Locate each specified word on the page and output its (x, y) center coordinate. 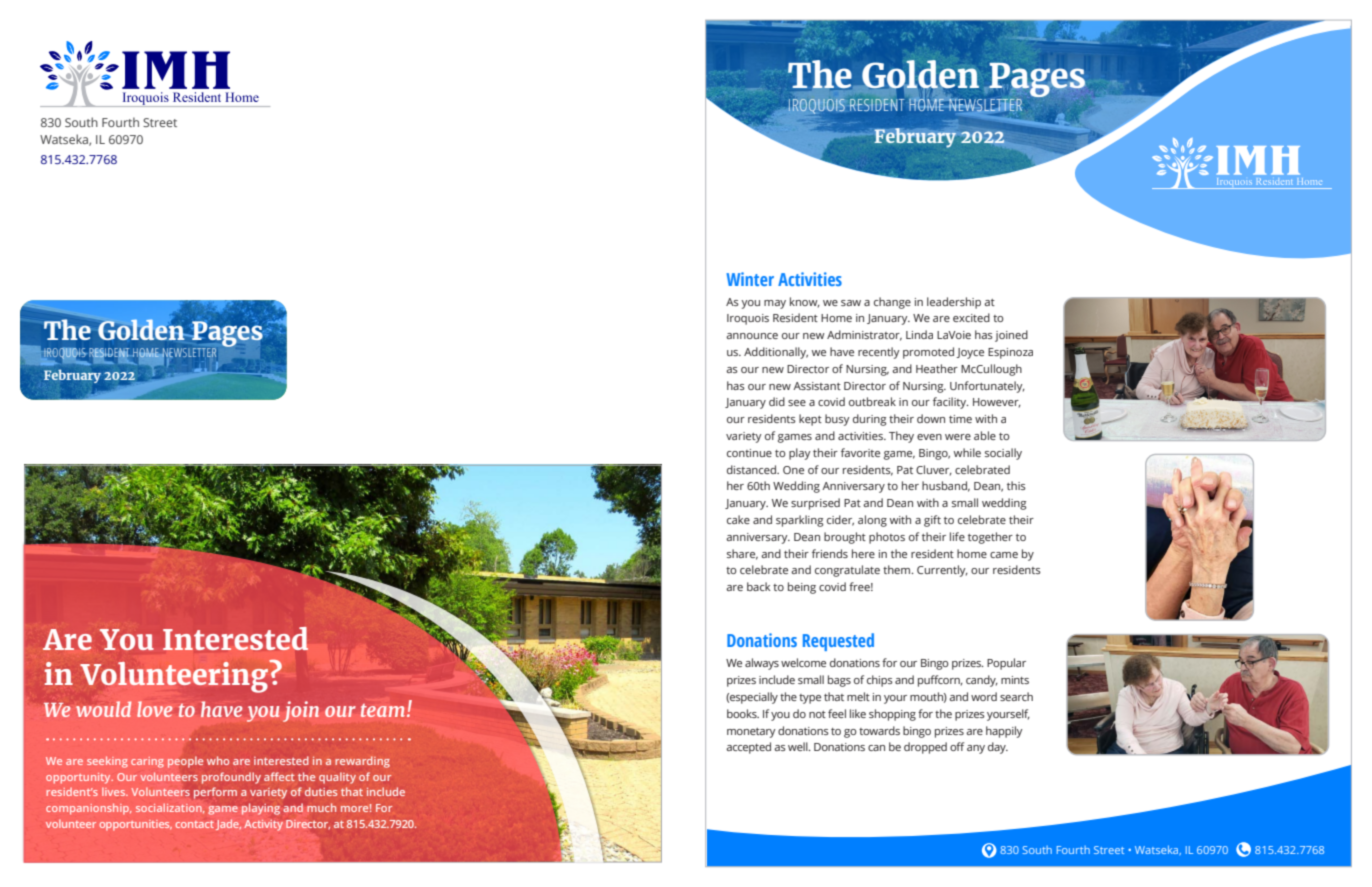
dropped (925, 748)
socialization (170, 808)
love (154, 709)
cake (738, 519)
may (775, 304)
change (892, 303)
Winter (750, 279)
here (863, 553)
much (321, 807)
